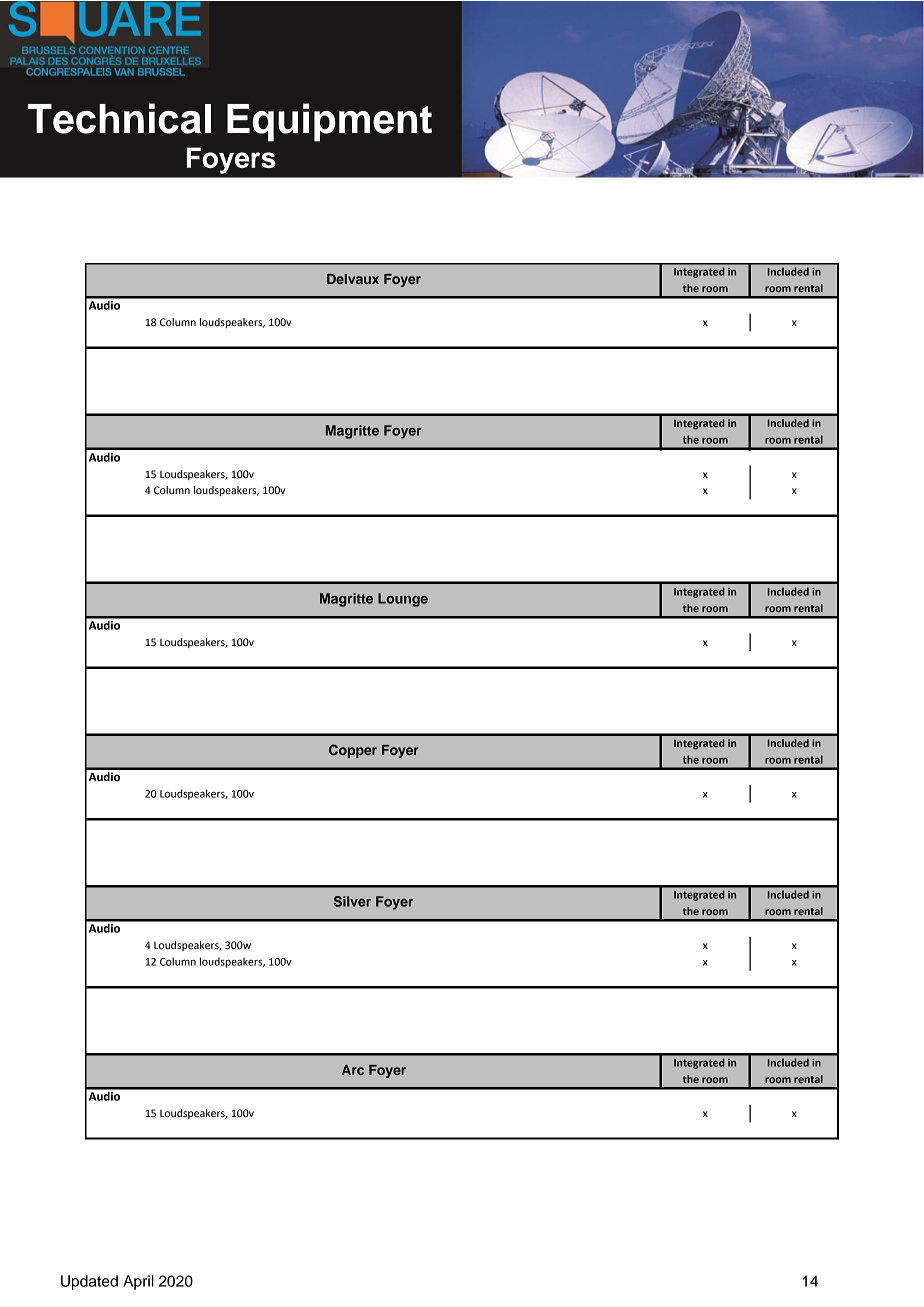 This screenshot has height=1307, width=924. What do you see at coordinates (403, 600) in the screenshot?
I see `Lounge` at bounding box center [403, 600].
